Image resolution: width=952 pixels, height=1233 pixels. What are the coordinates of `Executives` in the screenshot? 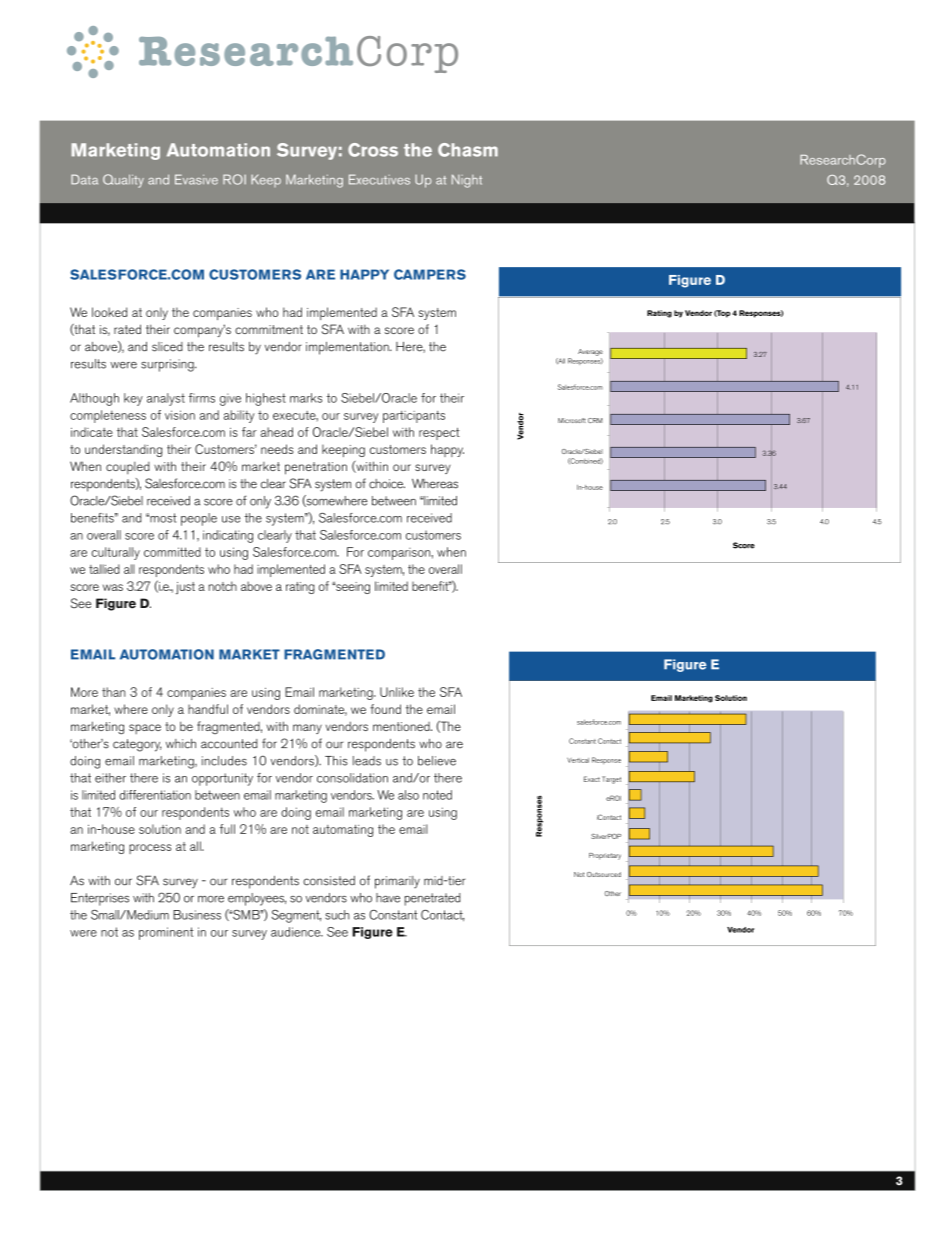 It's located at (379, 179).
